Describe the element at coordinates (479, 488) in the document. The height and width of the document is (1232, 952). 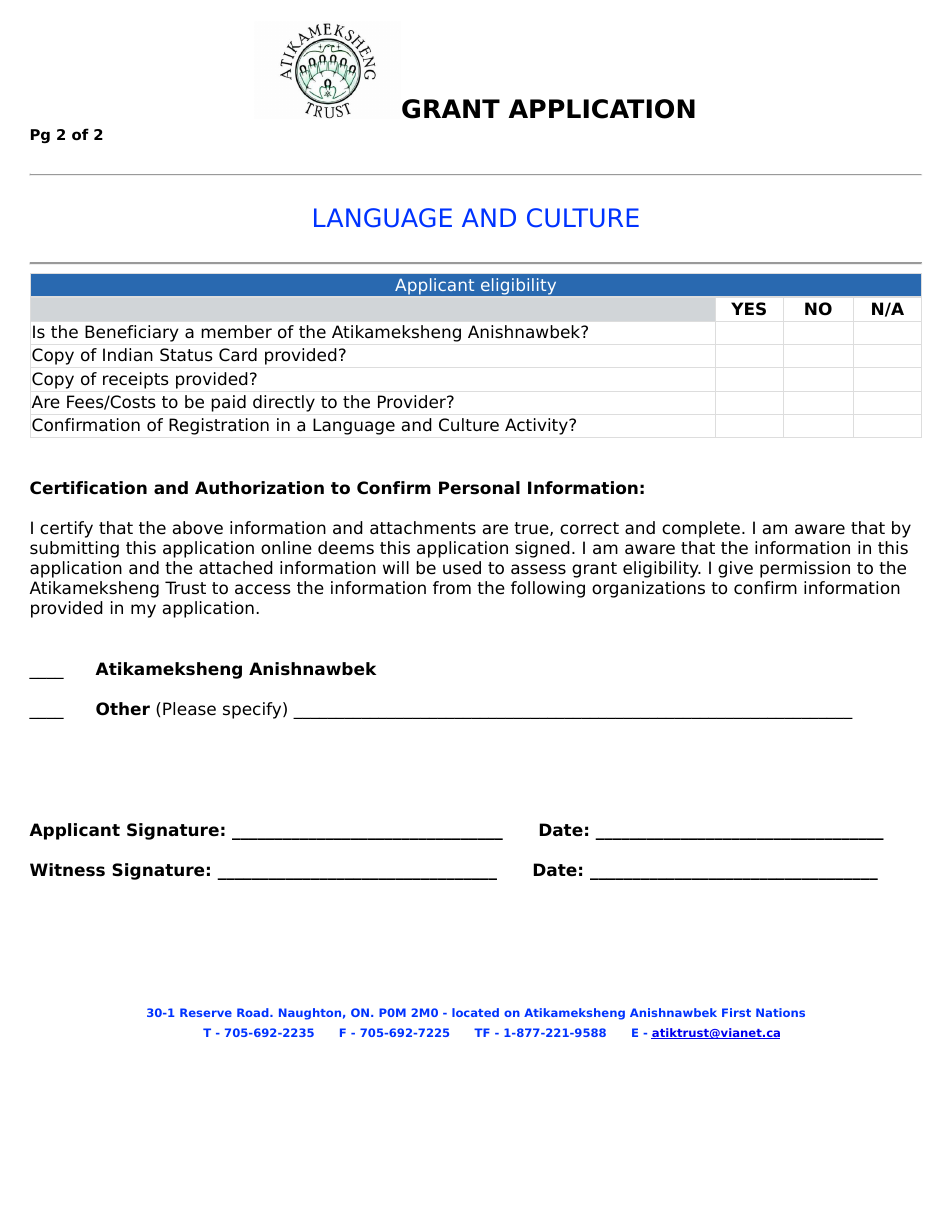
I see `Personal` at that location.
